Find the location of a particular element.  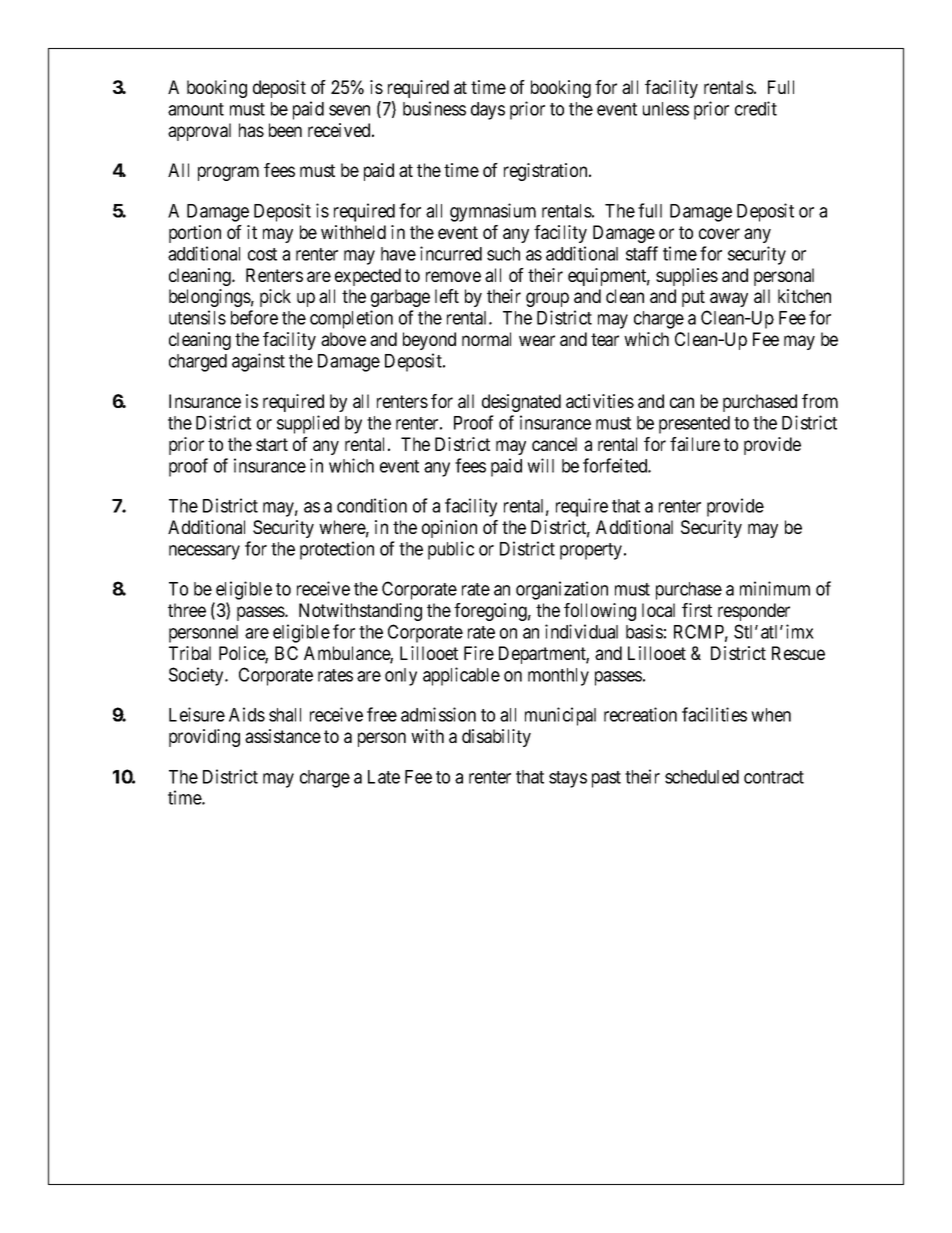

failure is located at coordinates (695, 444).
